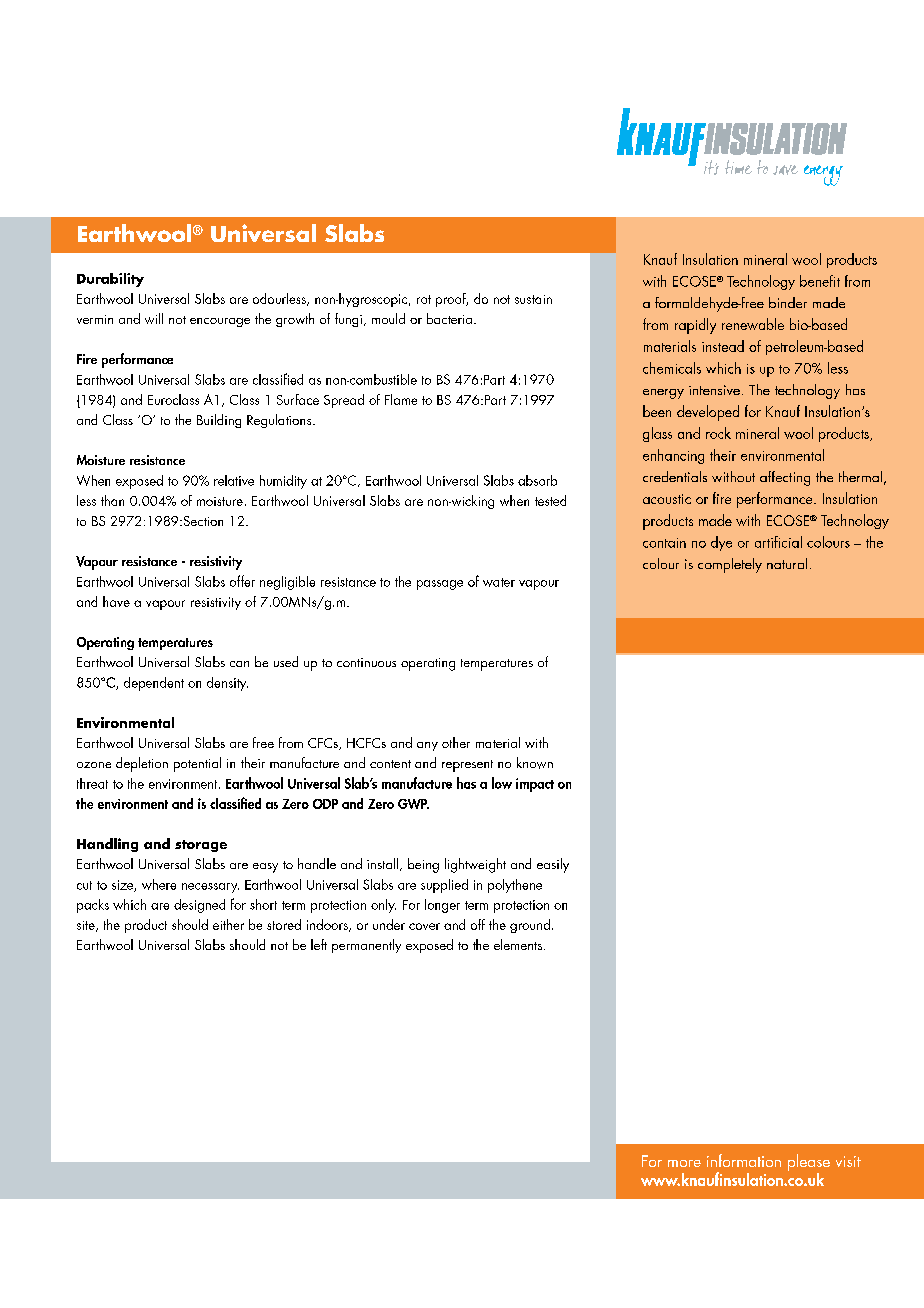 The image size is (924, 1308). What do you see at coordinates (201, 846) in the screenshot?
I see `storage` at bounding box center [201, 846].
